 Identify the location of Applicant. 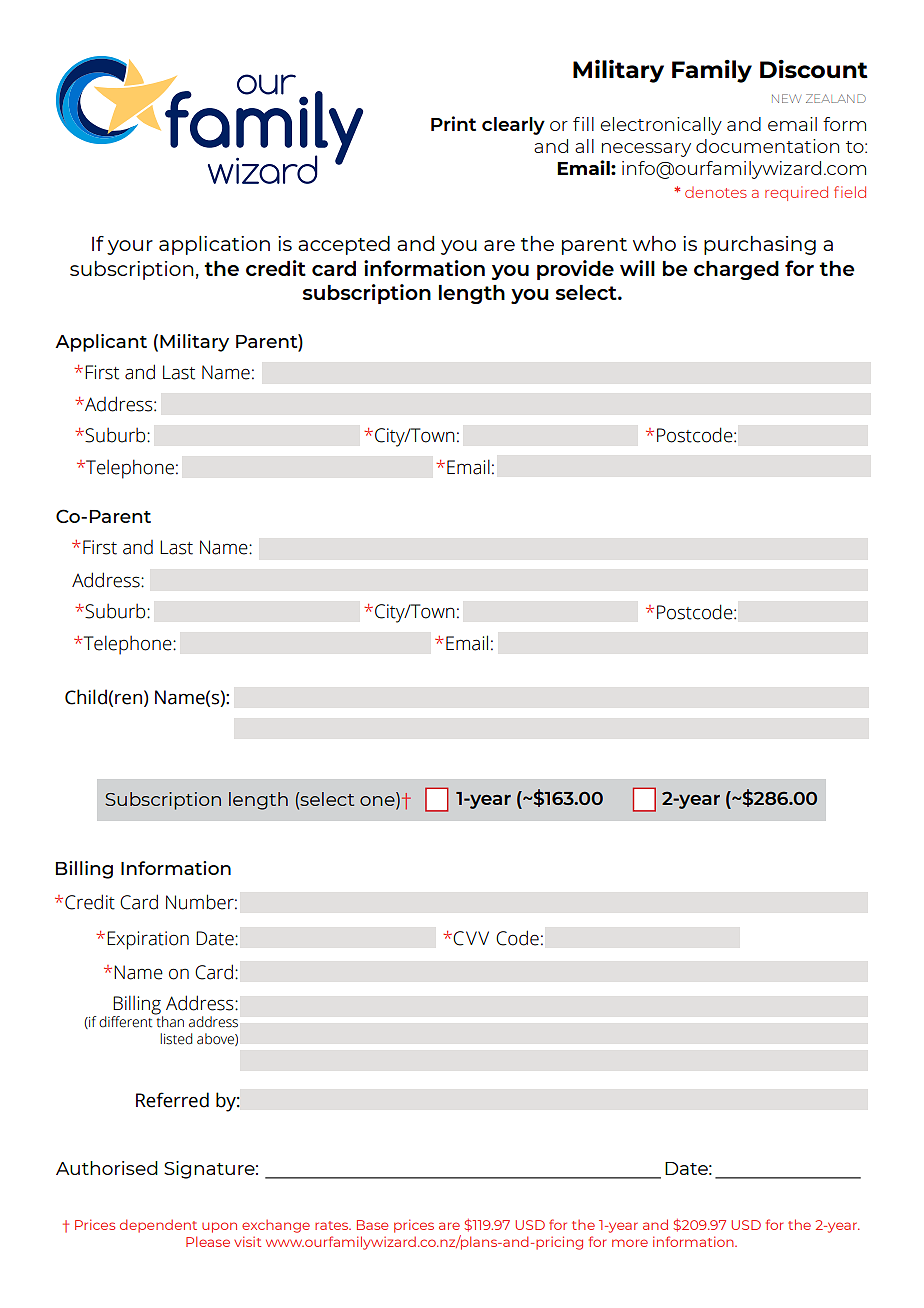
(101, 343).
